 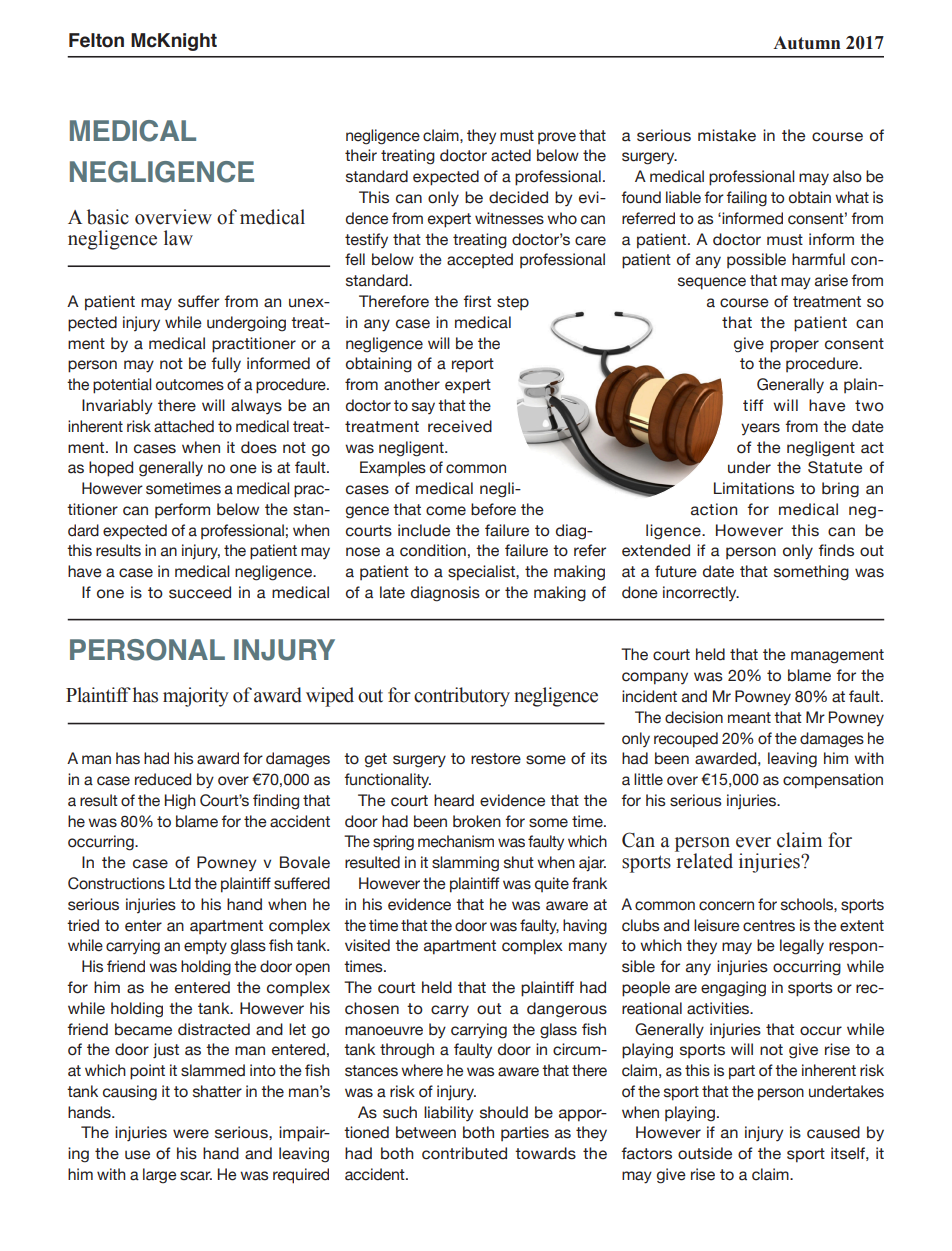 What do you see at coordinates (726, 906) in the page?
I see `concern` at bounding box center [726, 906].
